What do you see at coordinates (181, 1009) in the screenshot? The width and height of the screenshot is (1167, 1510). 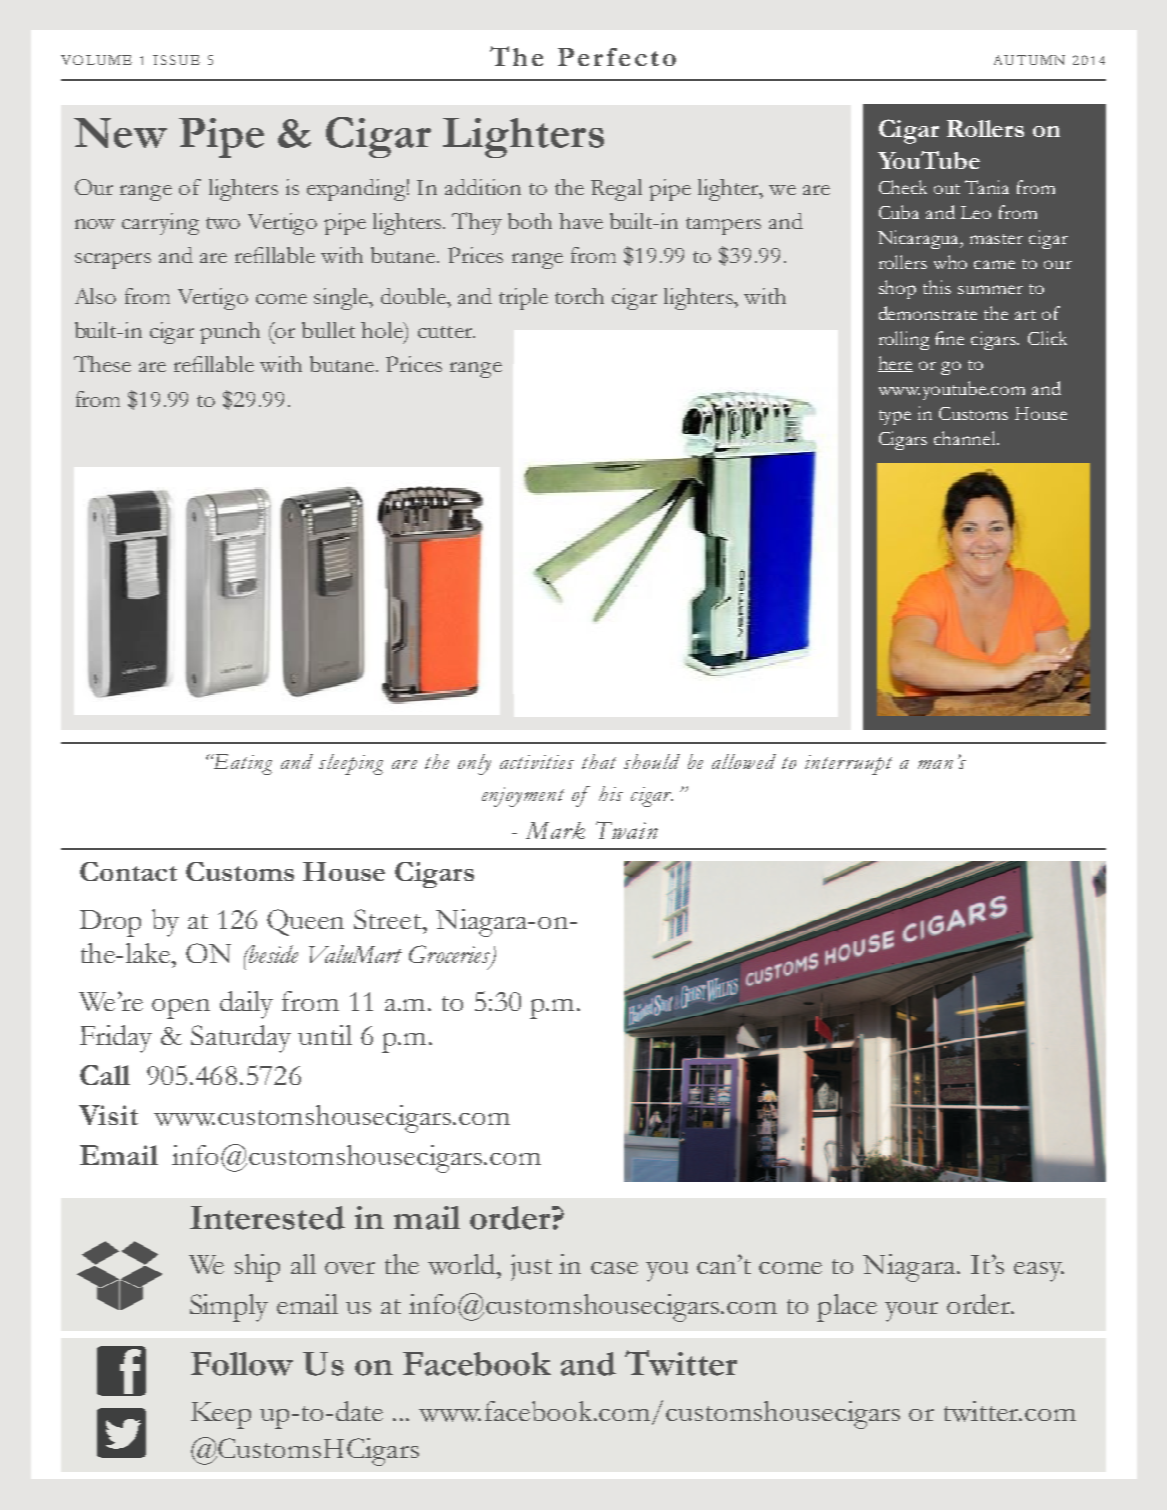 I see `open` at bounding box center [181, 1009].
